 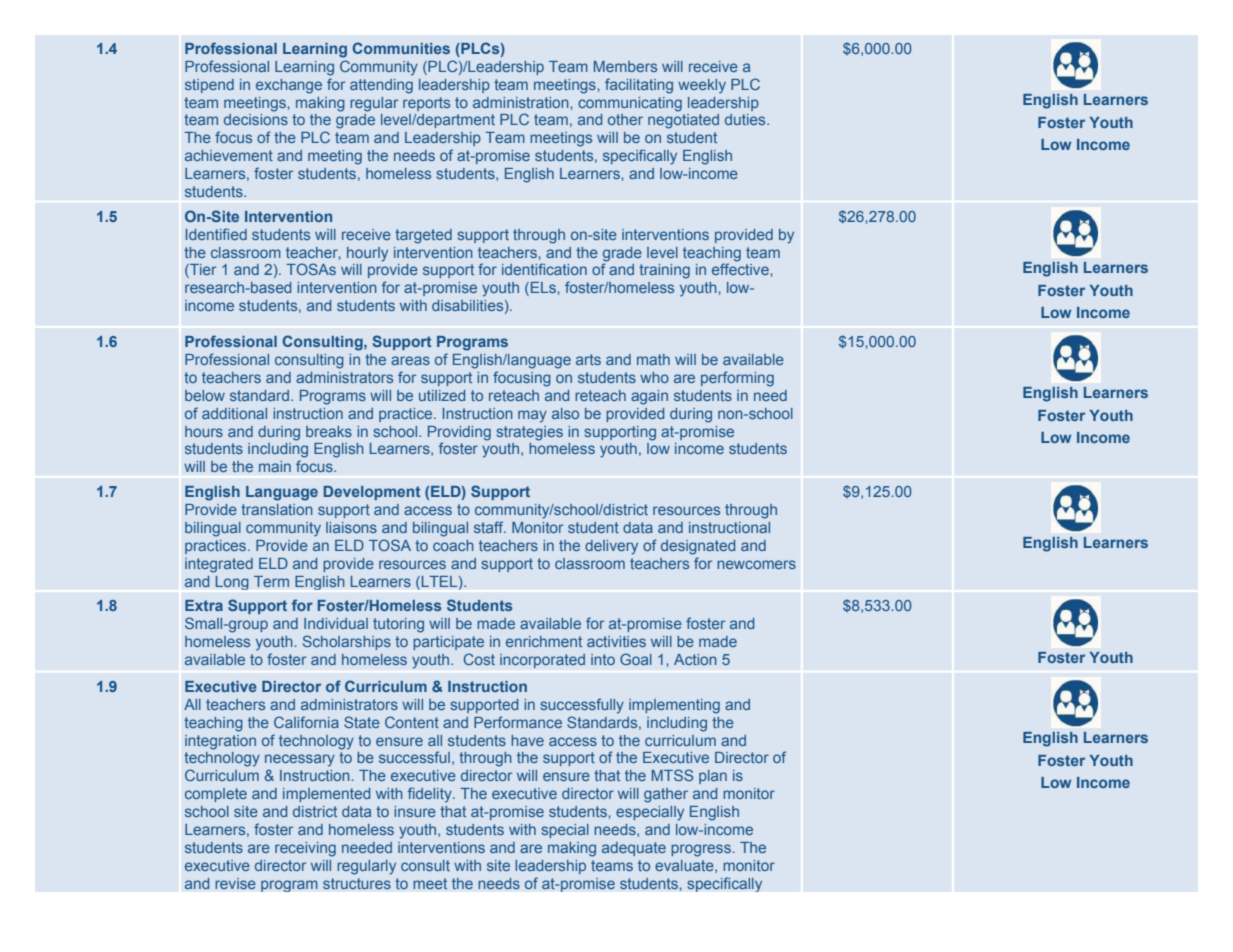 What do you see at coordinates (522, 102) in the page?
I see `administration` at bounding box center [522, 102].
